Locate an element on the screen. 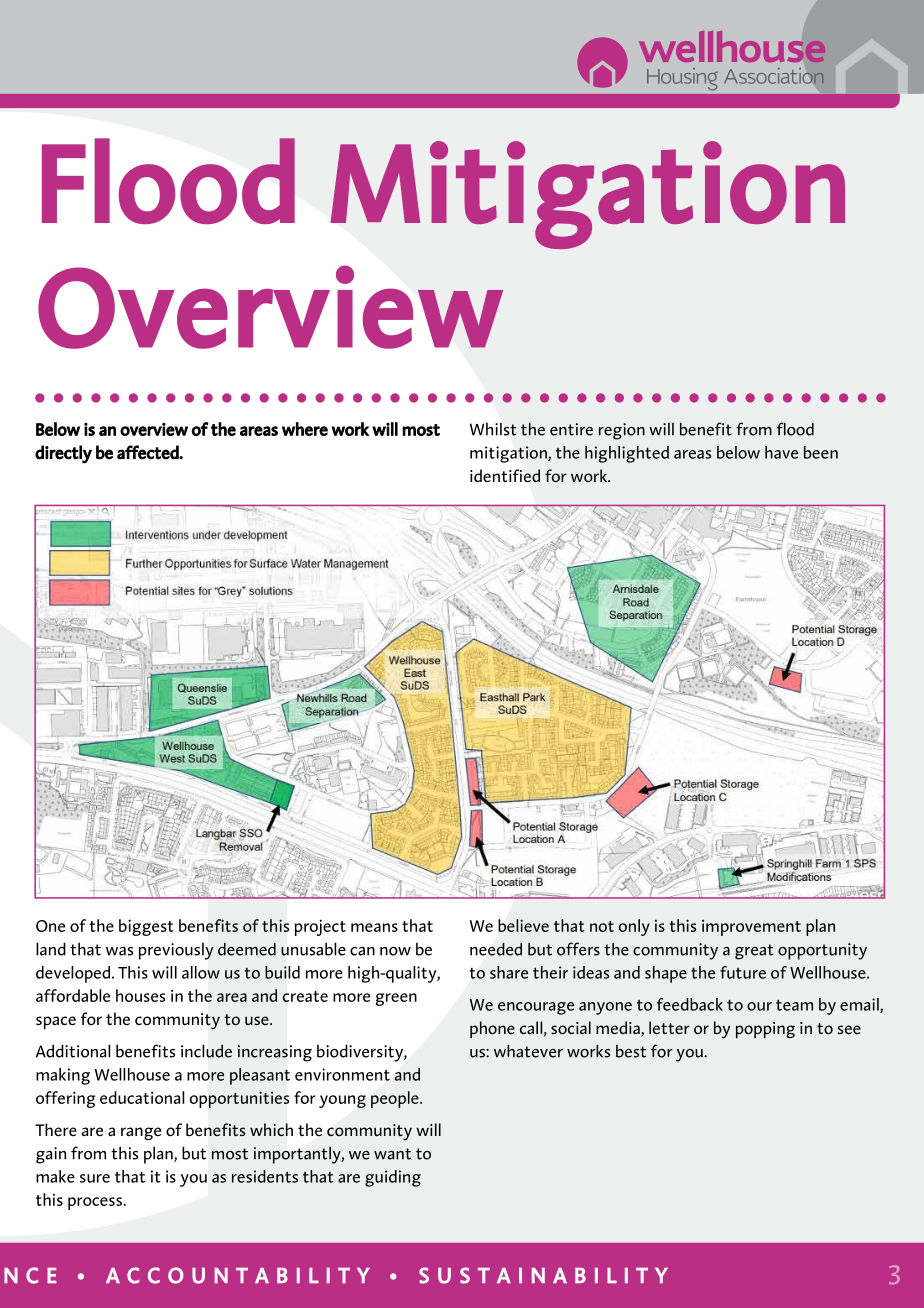 The width and height of the screenshot is (924, 1308). have is located at coordinates (781, 452).
